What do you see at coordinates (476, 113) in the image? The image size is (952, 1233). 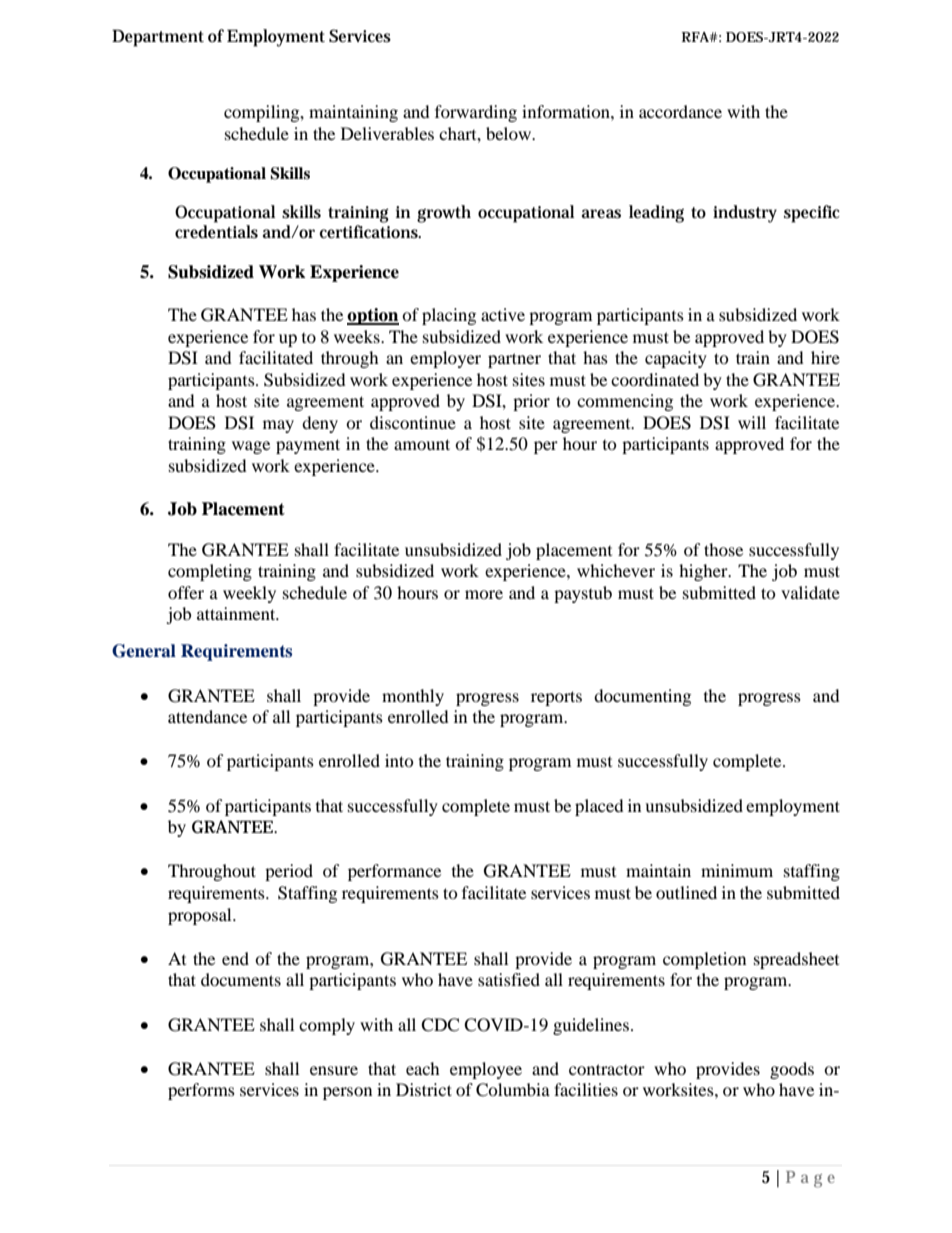 I see `forwarding` at bounding box center [476, 113].
